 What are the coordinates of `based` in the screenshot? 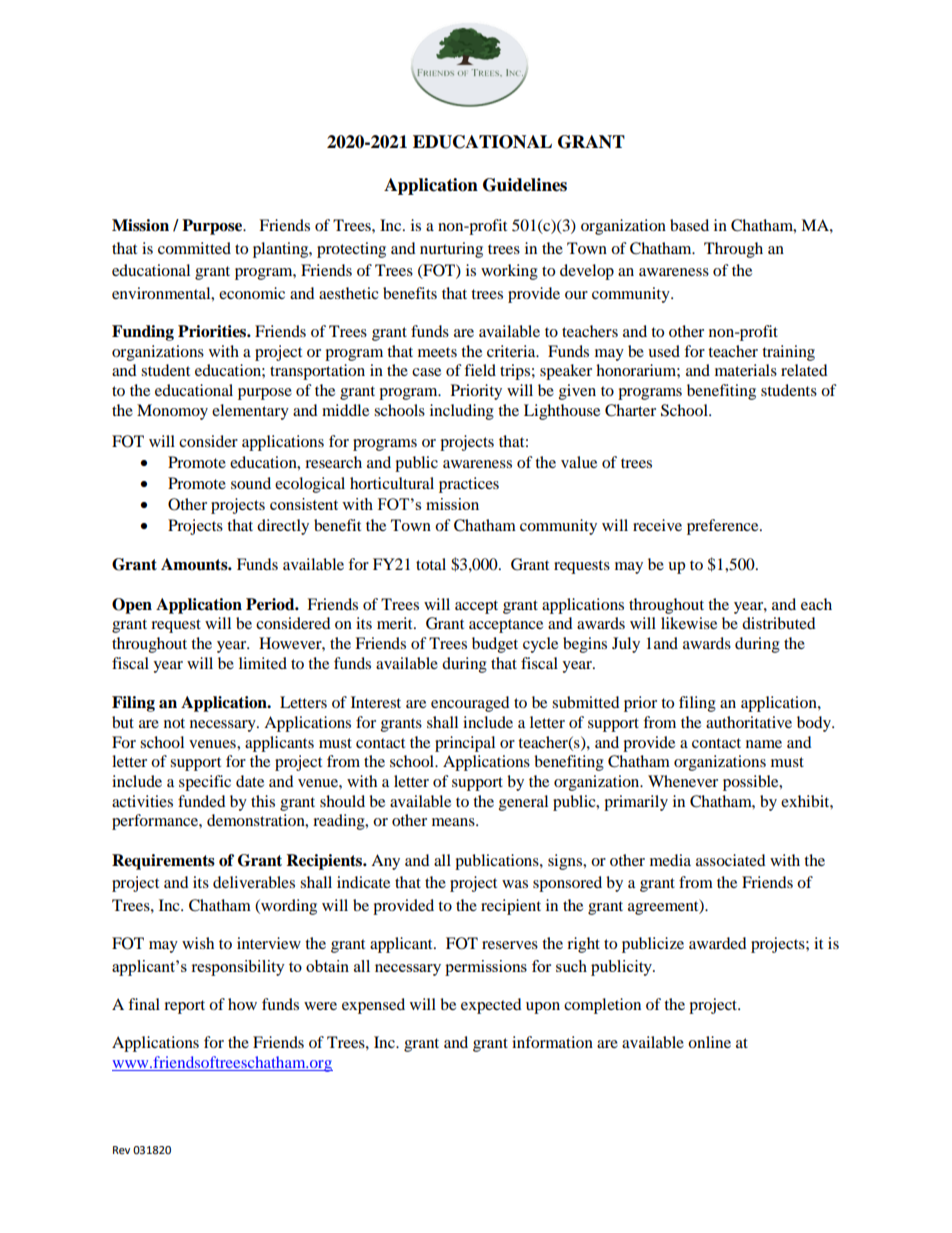 It's located at (689, 225).
